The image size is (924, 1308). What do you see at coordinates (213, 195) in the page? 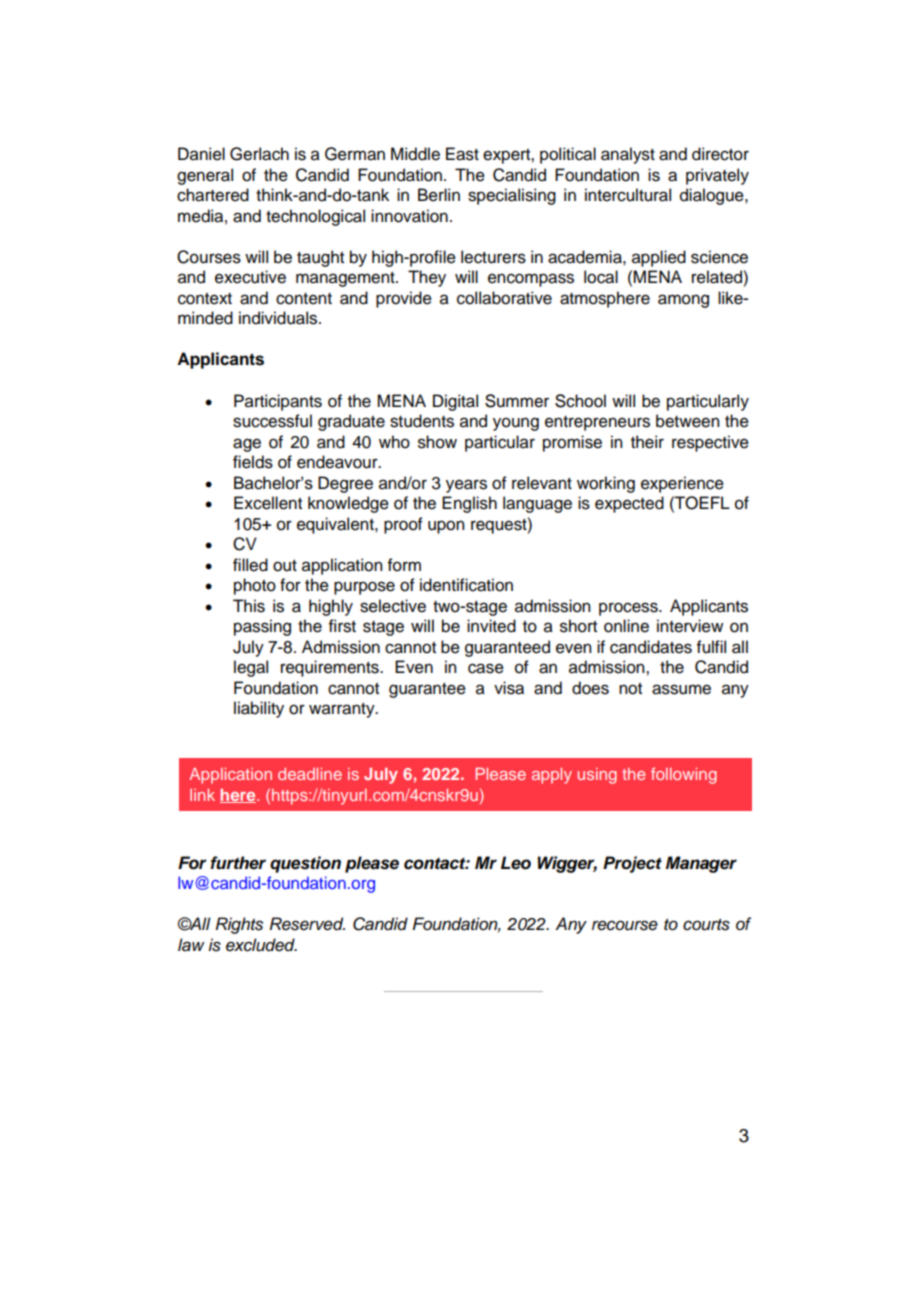
I see `chartered` at bounding box center [213, 195].
